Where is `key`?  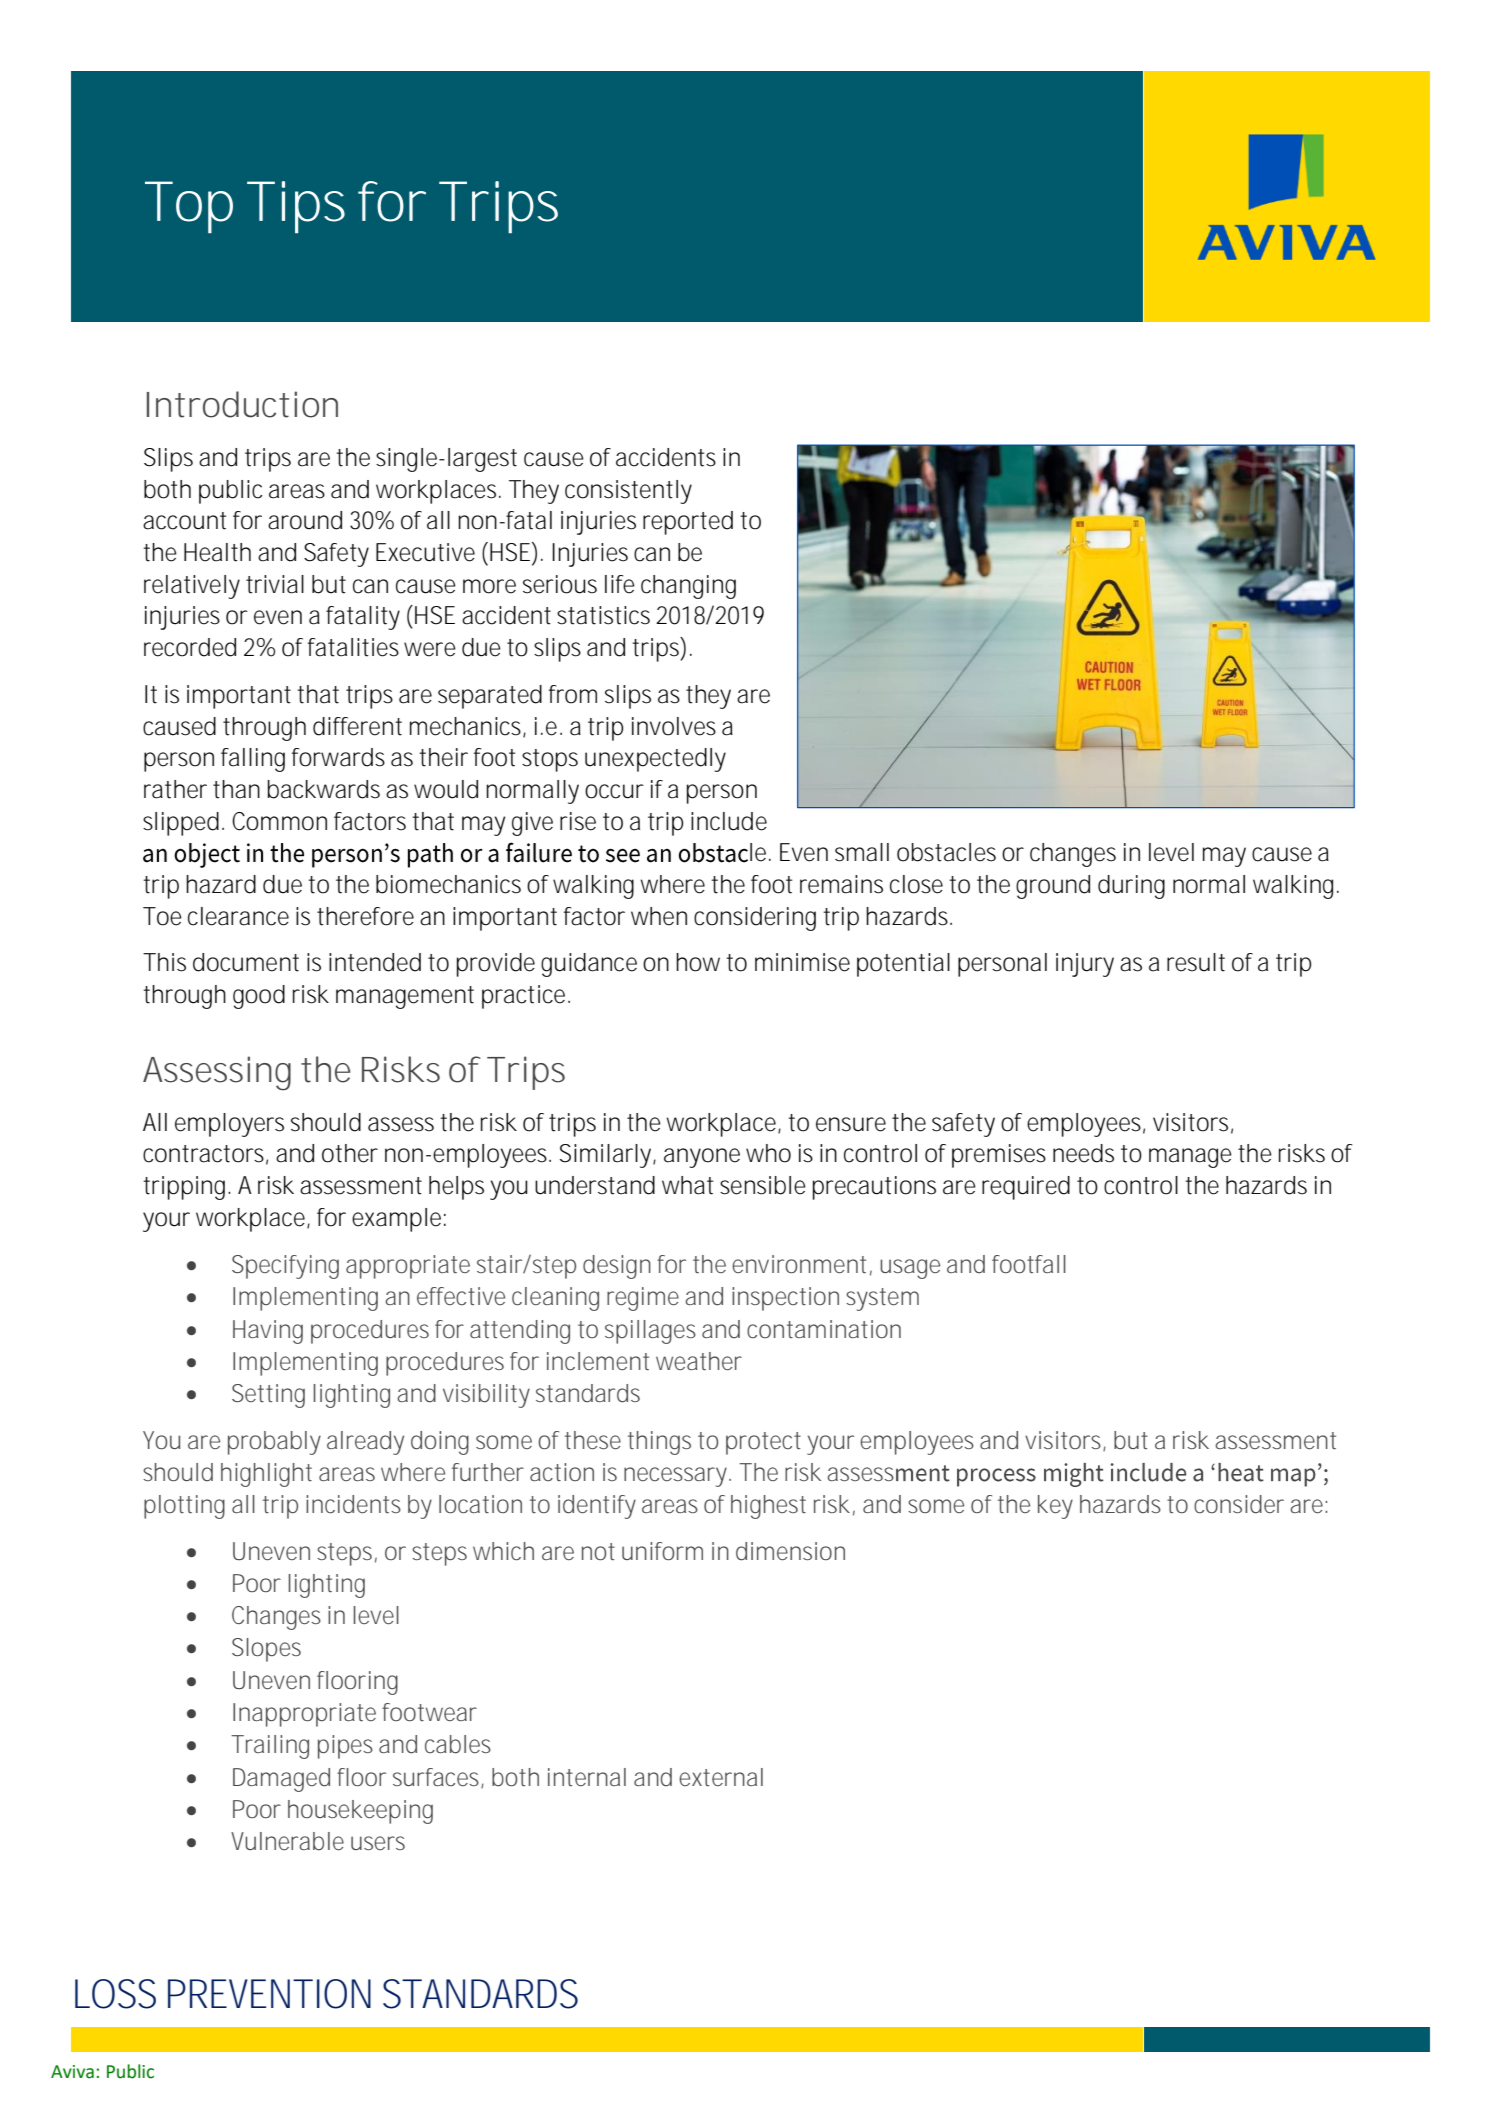 key is located at coordinates (1055, 1507).
